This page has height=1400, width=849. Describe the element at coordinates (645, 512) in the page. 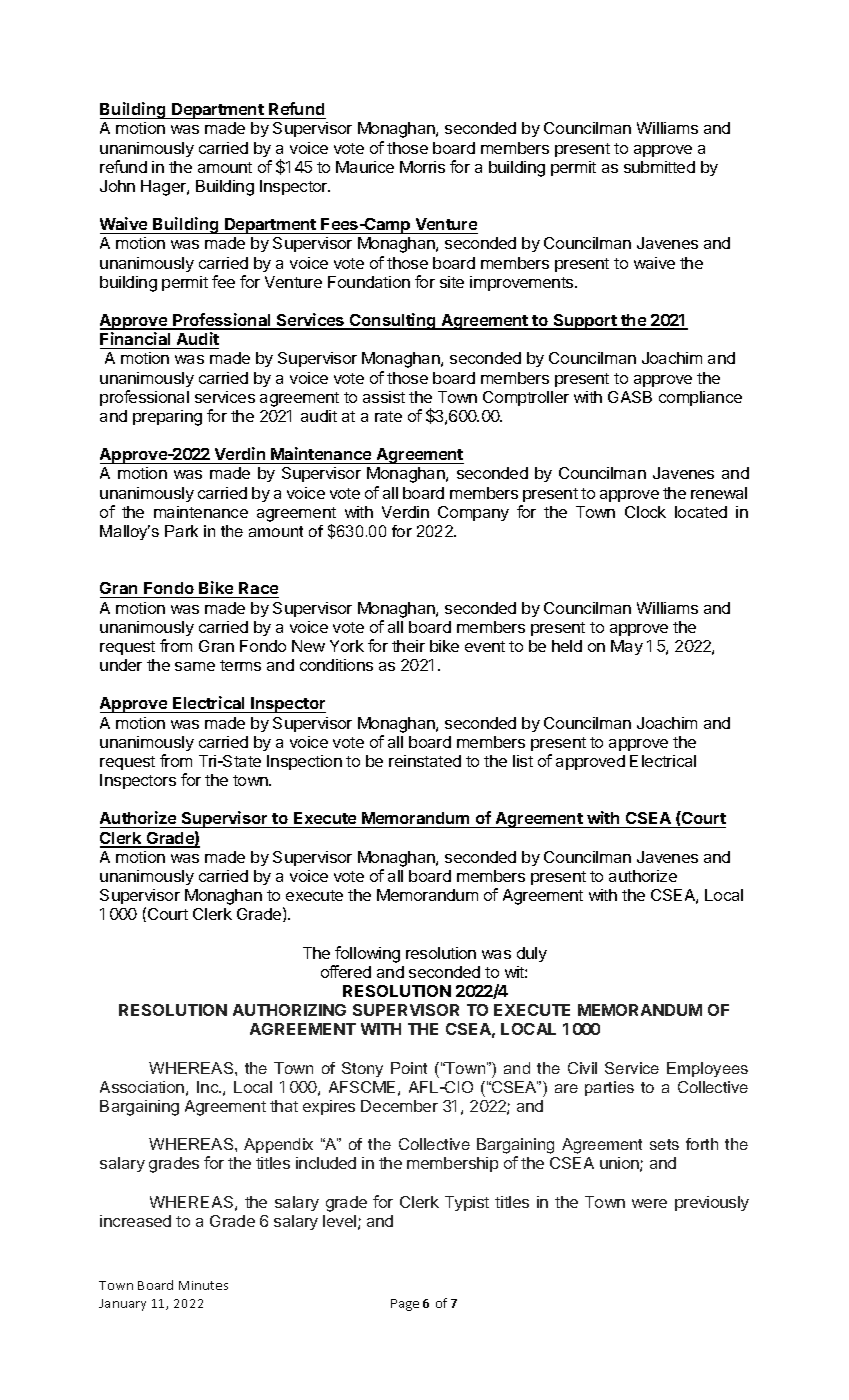

I see `Clock` at that location.
